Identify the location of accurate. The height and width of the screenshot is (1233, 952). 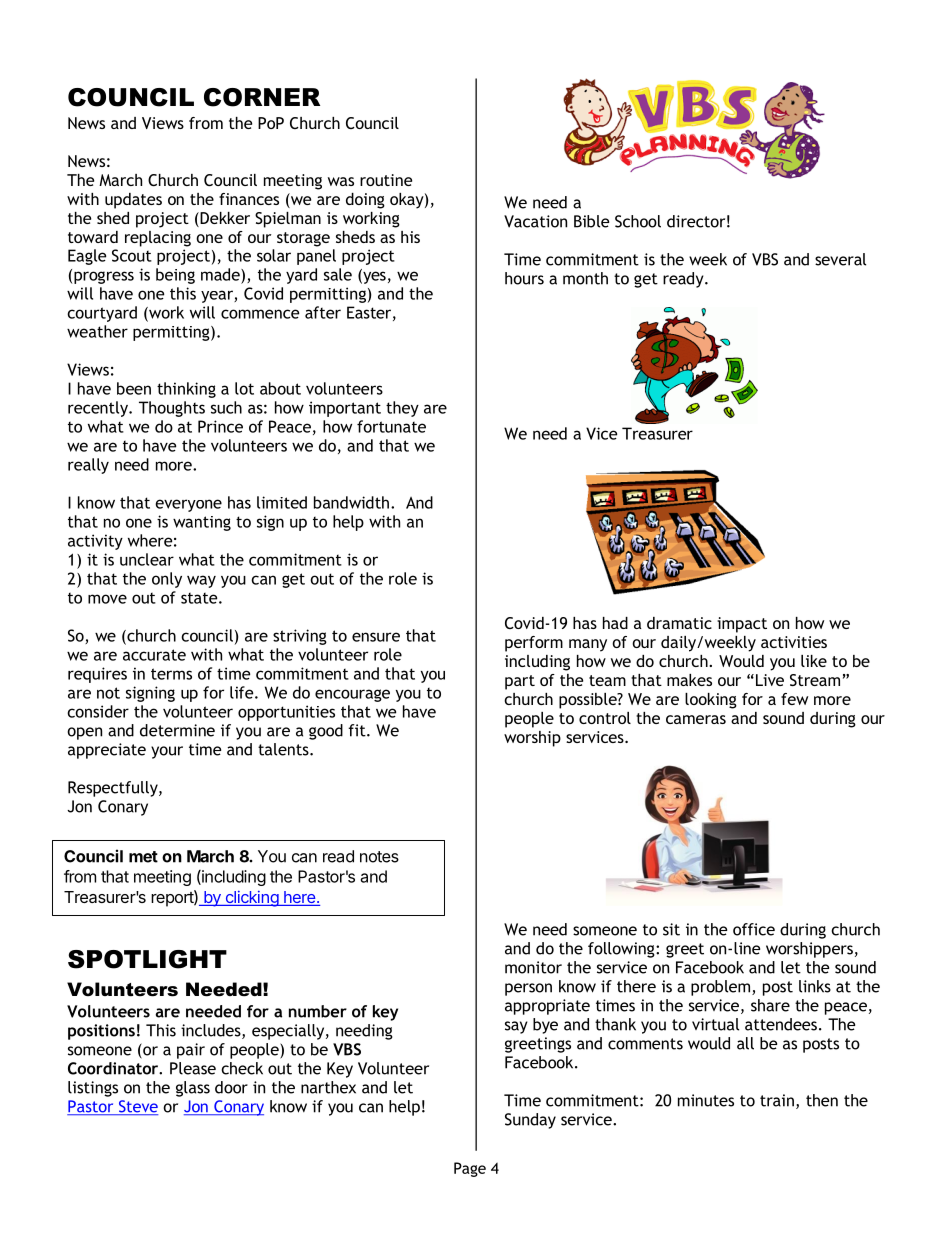
(154, 655).
